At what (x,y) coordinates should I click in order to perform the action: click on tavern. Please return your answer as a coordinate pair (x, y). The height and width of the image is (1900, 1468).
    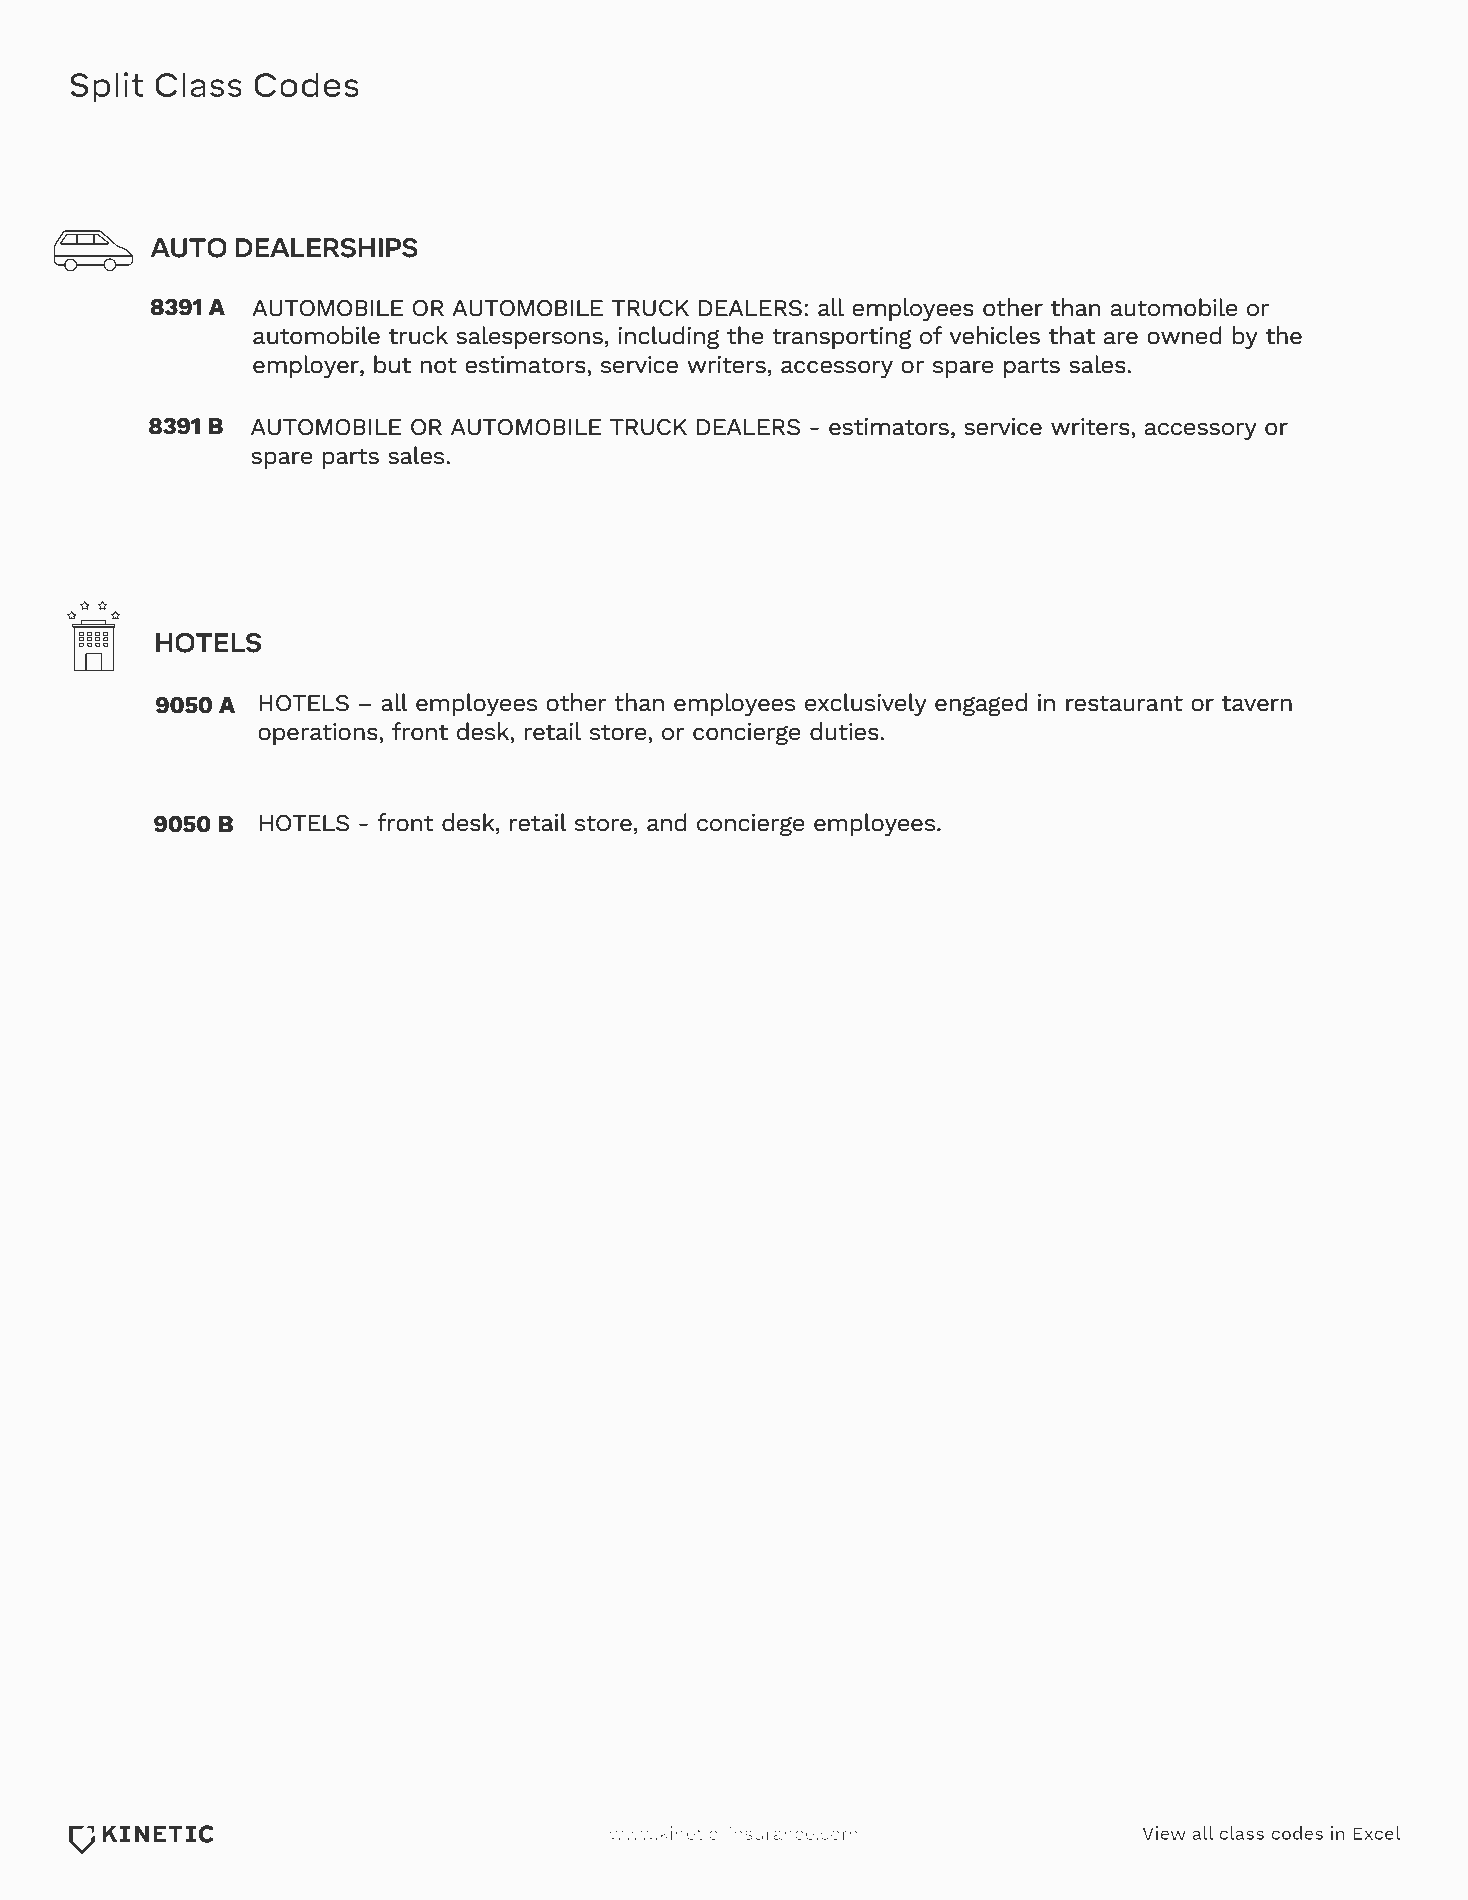
    Looking at the image, I should click on (1257, 704).
